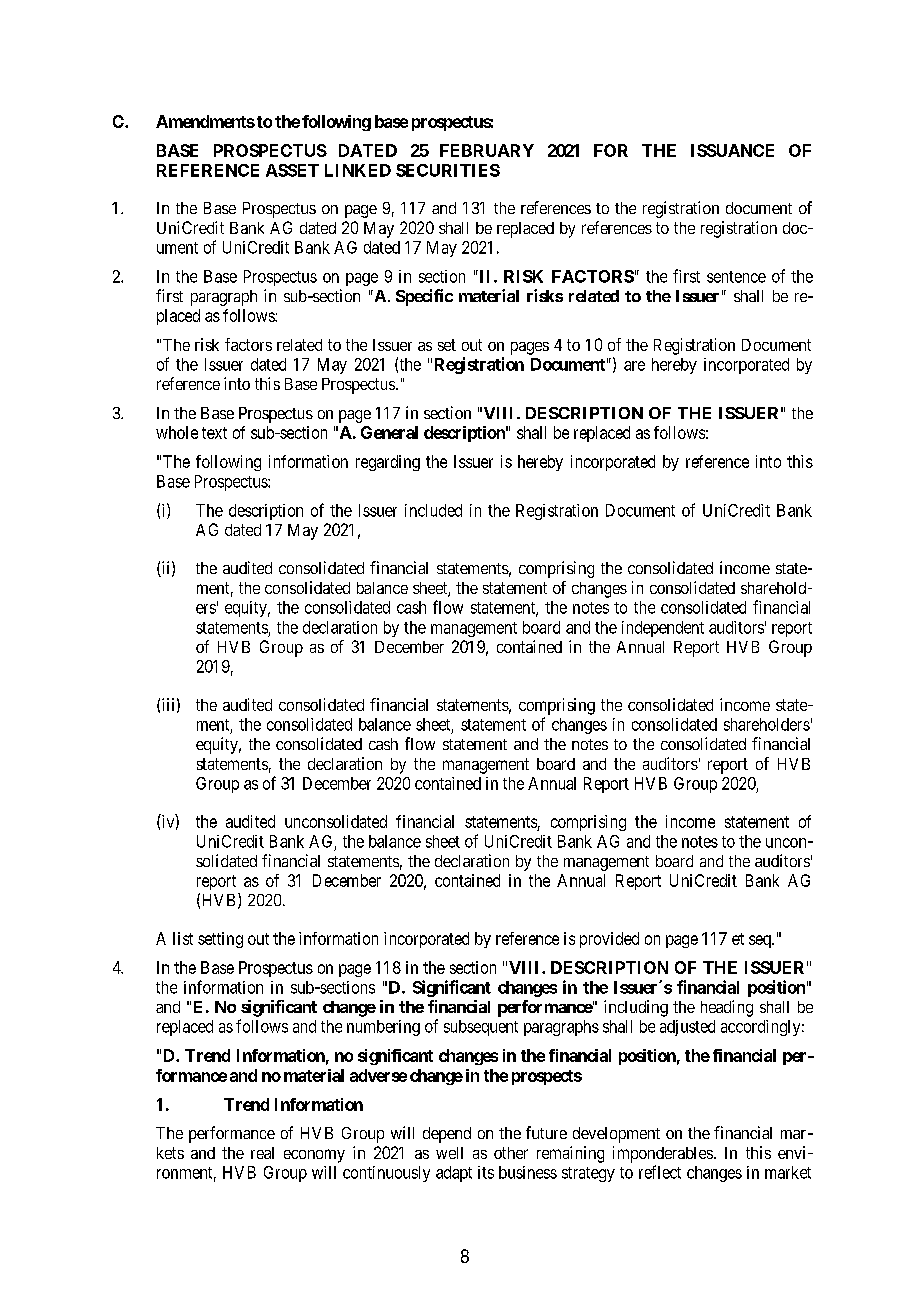  Describe the element at coordinates (389, 432) in the document. I see `General` at that location.
